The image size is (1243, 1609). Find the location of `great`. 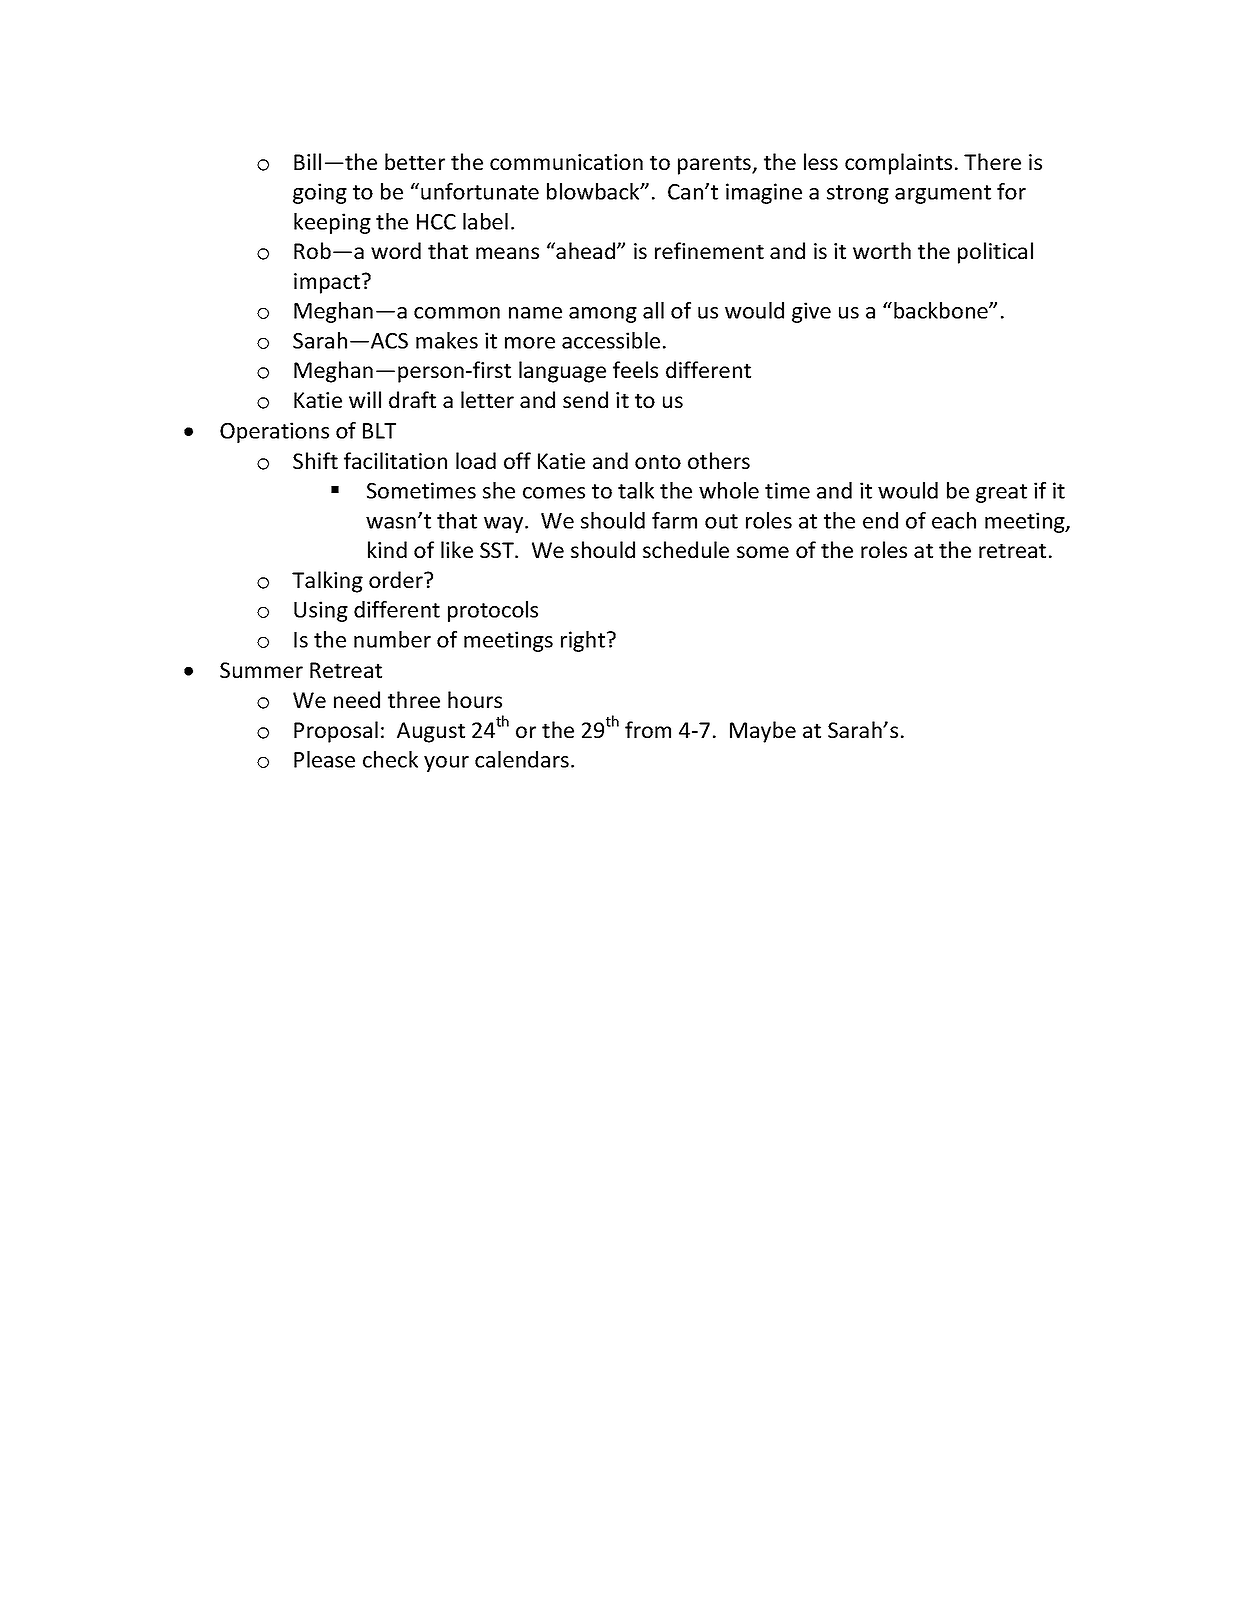

great is located at coordinates (1001, 493).
